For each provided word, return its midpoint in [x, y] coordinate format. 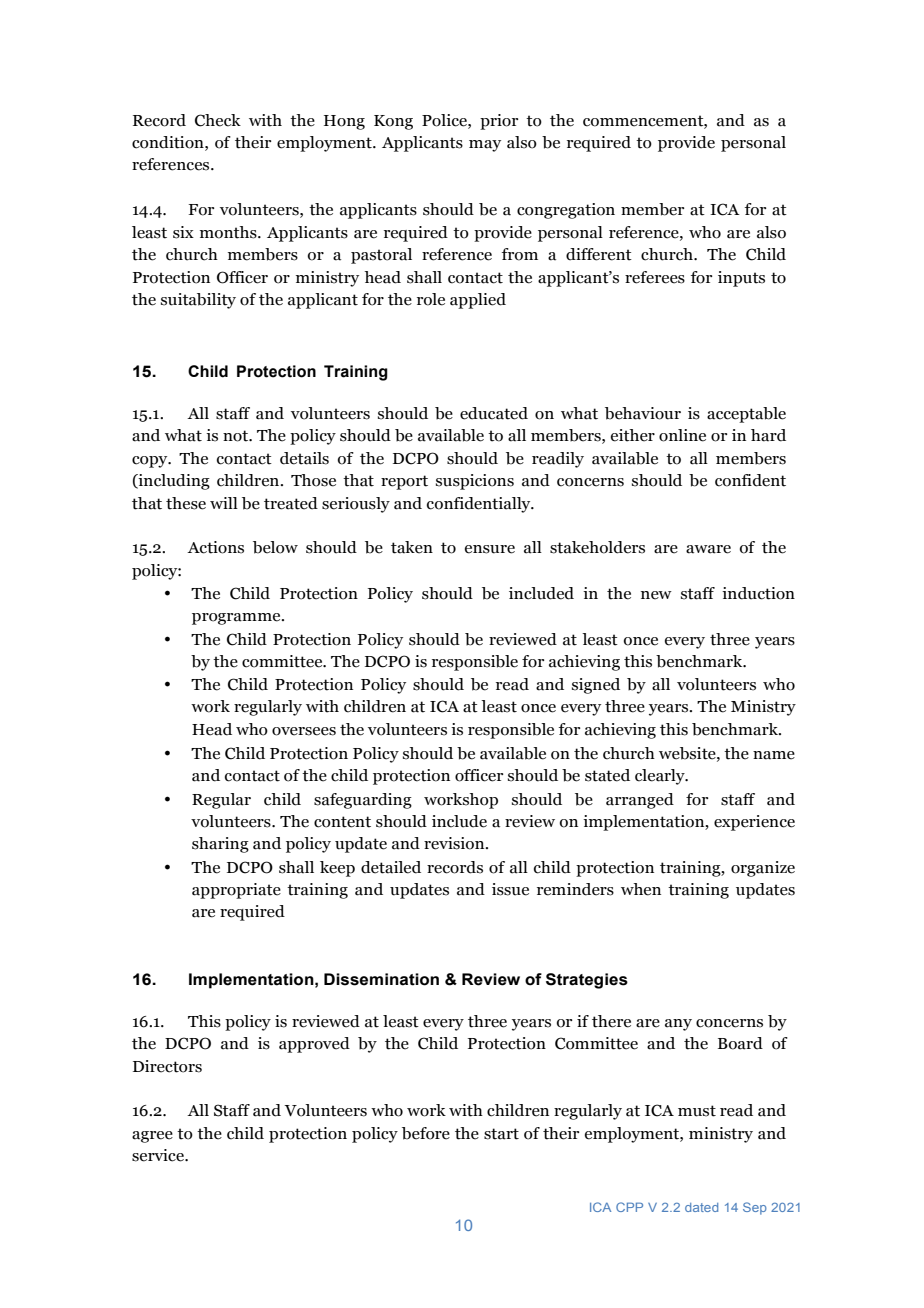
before [426, 1133]
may [485, 146]
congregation [566, 211]
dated [701, 1207]
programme [237, 619]
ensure [490, 549]
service [159, 1155]
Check [218, 120]
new [656, 595]
